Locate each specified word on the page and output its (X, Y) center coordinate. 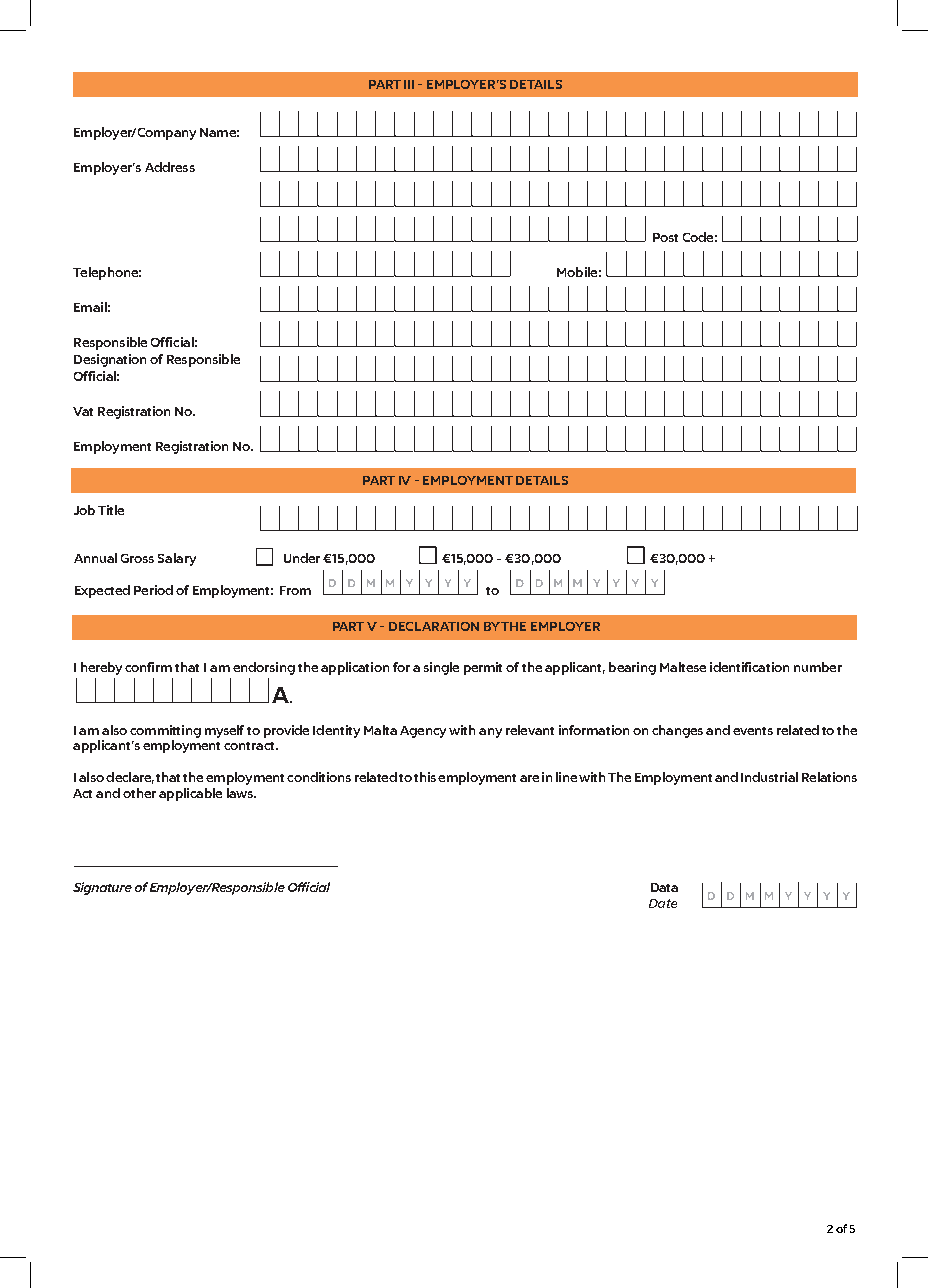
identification (749, 667)
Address (170, 167)
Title (111, 510)
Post (665, 237)
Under (304, 558)
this (425, 777)
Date (663, 903)
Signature (102, 888)
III (409, 84)
